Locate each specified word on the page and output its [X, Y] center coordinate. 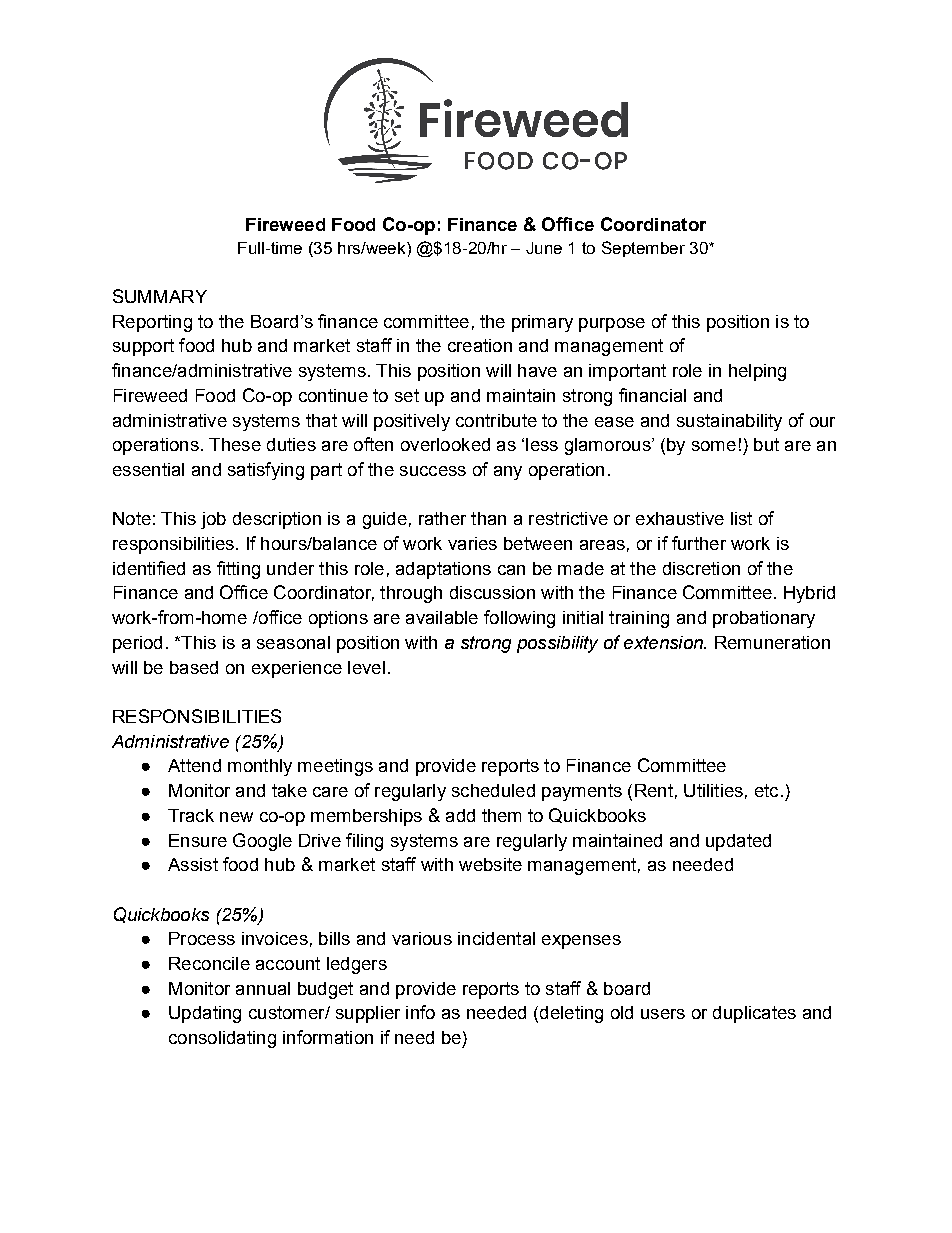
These [235, 444]
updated [738, 842]
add [460, 815]
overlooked [445, 444]
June [544, 248]
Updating [205, 1014]
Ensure [198, 840]
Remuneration [772, 642]
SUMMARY [160, 296]
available [442, 617]
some [714, 446]
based [194, 667]
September [643, 249]
